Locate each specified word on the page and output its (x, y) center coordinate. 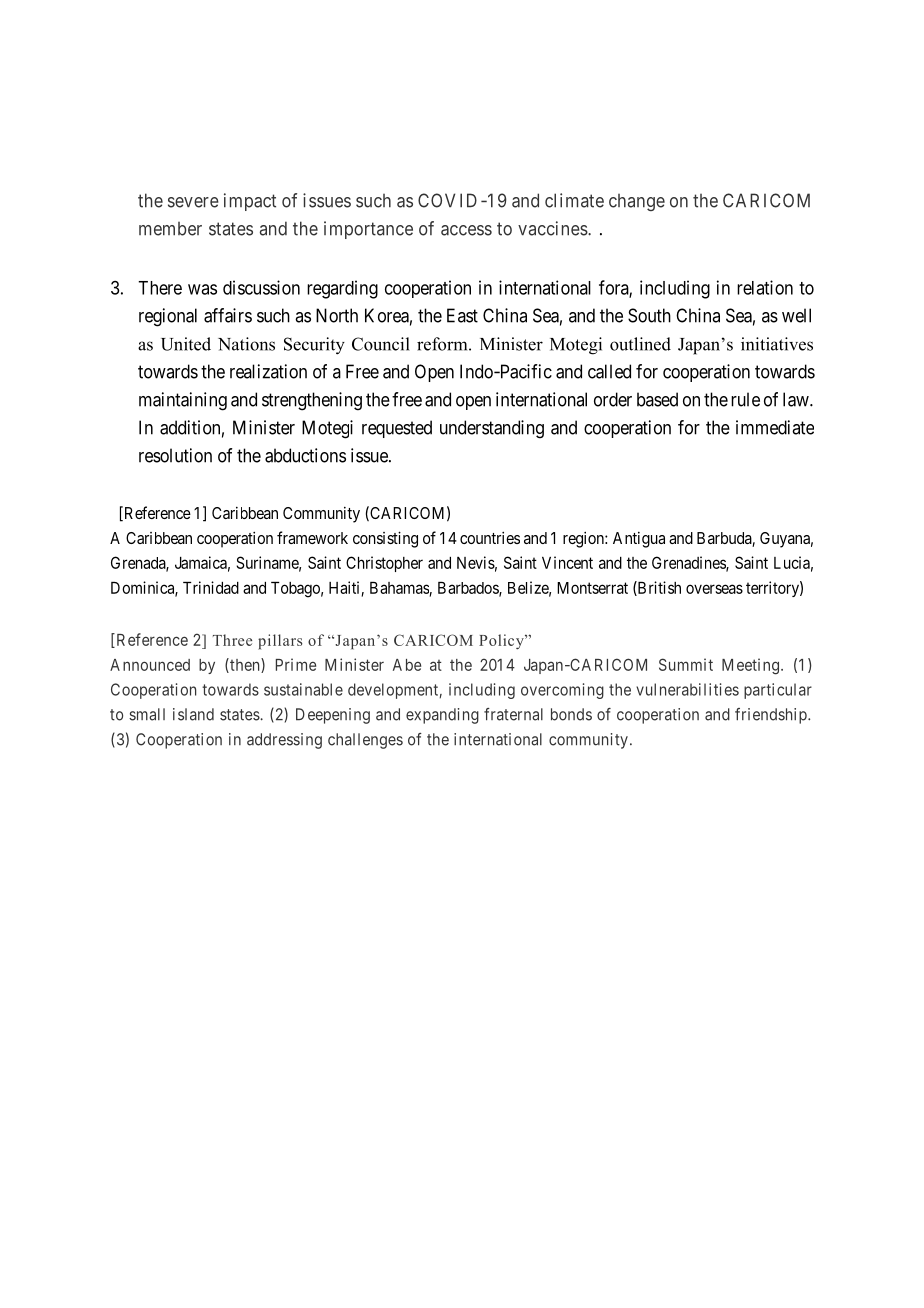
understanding (492, 429)
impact (250, 202)
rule (745, 399)
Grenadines (689, 563)
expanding (442, 716)
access (466, 230)
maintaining (183, 401)
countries (490, 537)
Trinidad (211, 587)
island (193, 714)
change (637, 202)
